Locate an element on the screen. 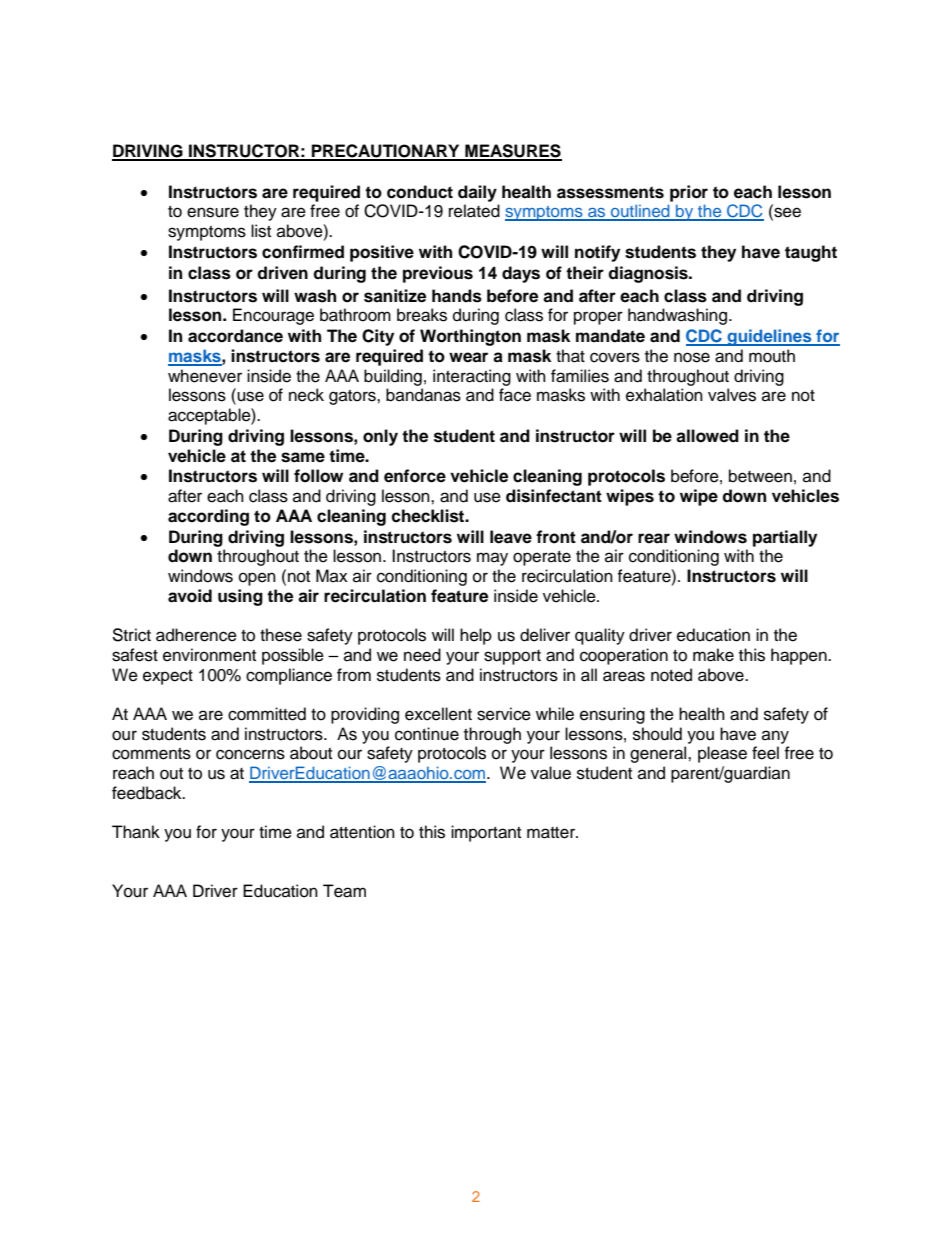 The image size is (952, 1233). ensure is located at coordinates (213, 212).
